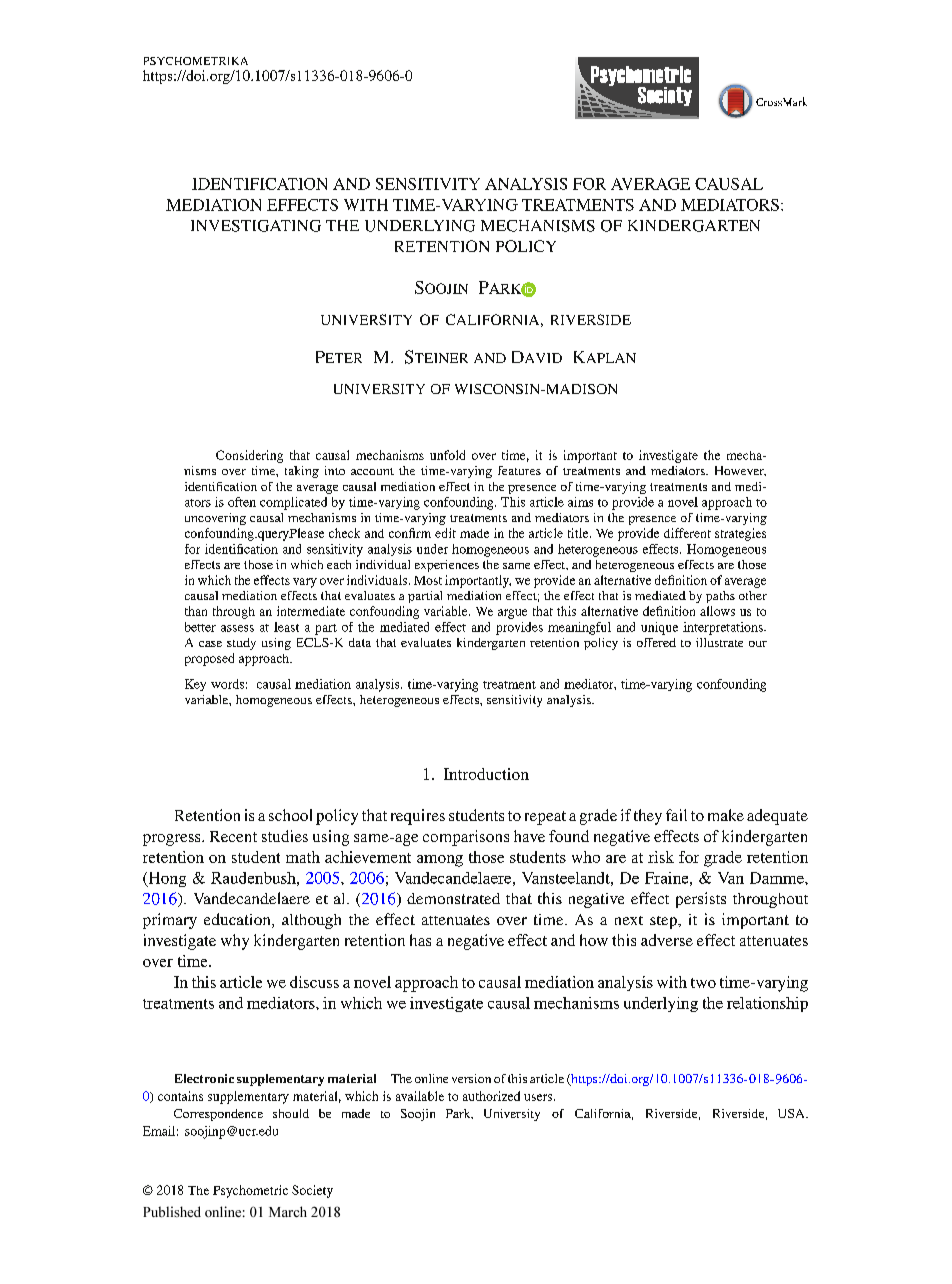  What do you see at coordinates (250, 1191) in the page?
I see `Psychometric` at bounding box center [250, 1191].
